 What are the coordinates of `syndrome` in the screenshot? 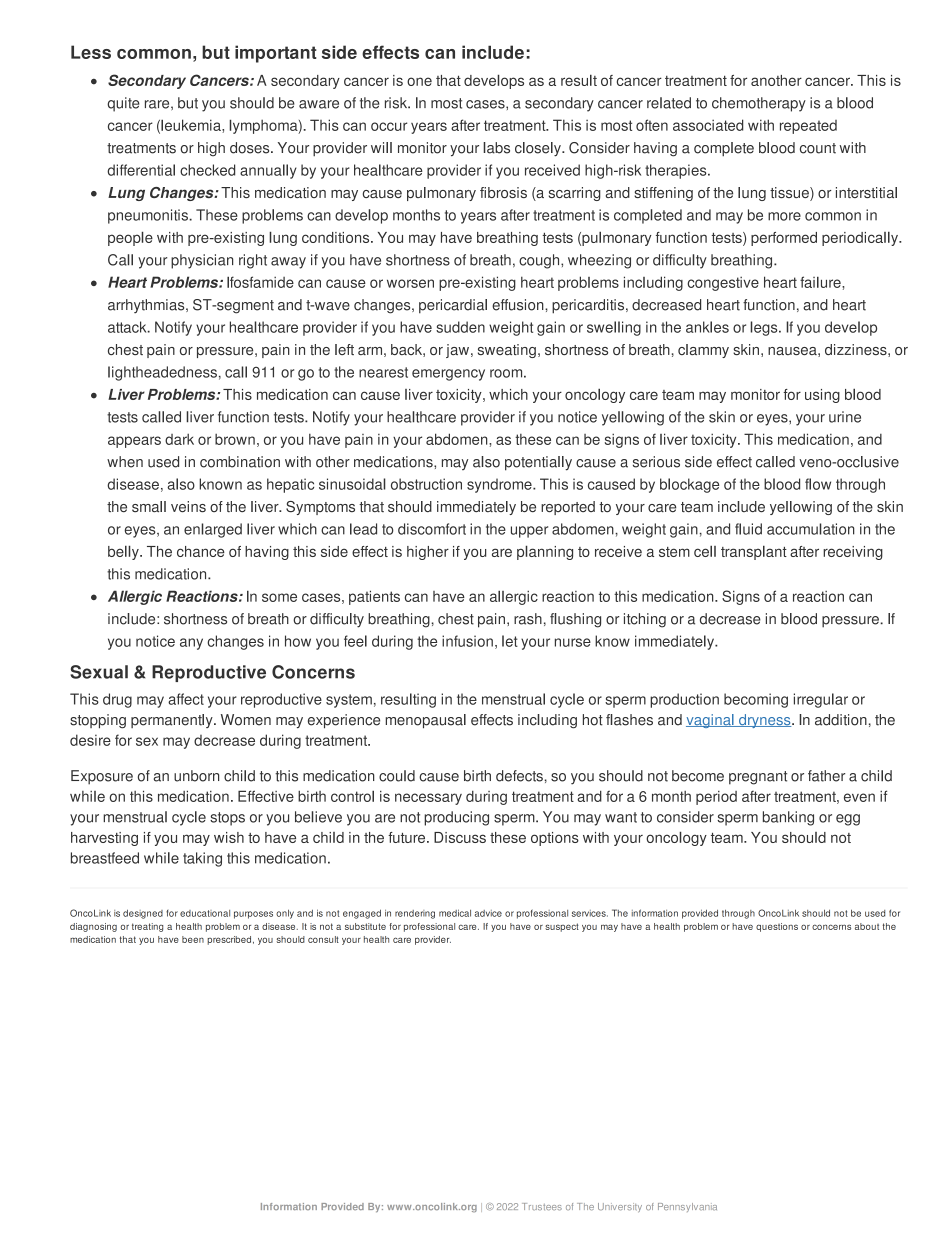 It's located at (500, 485).
